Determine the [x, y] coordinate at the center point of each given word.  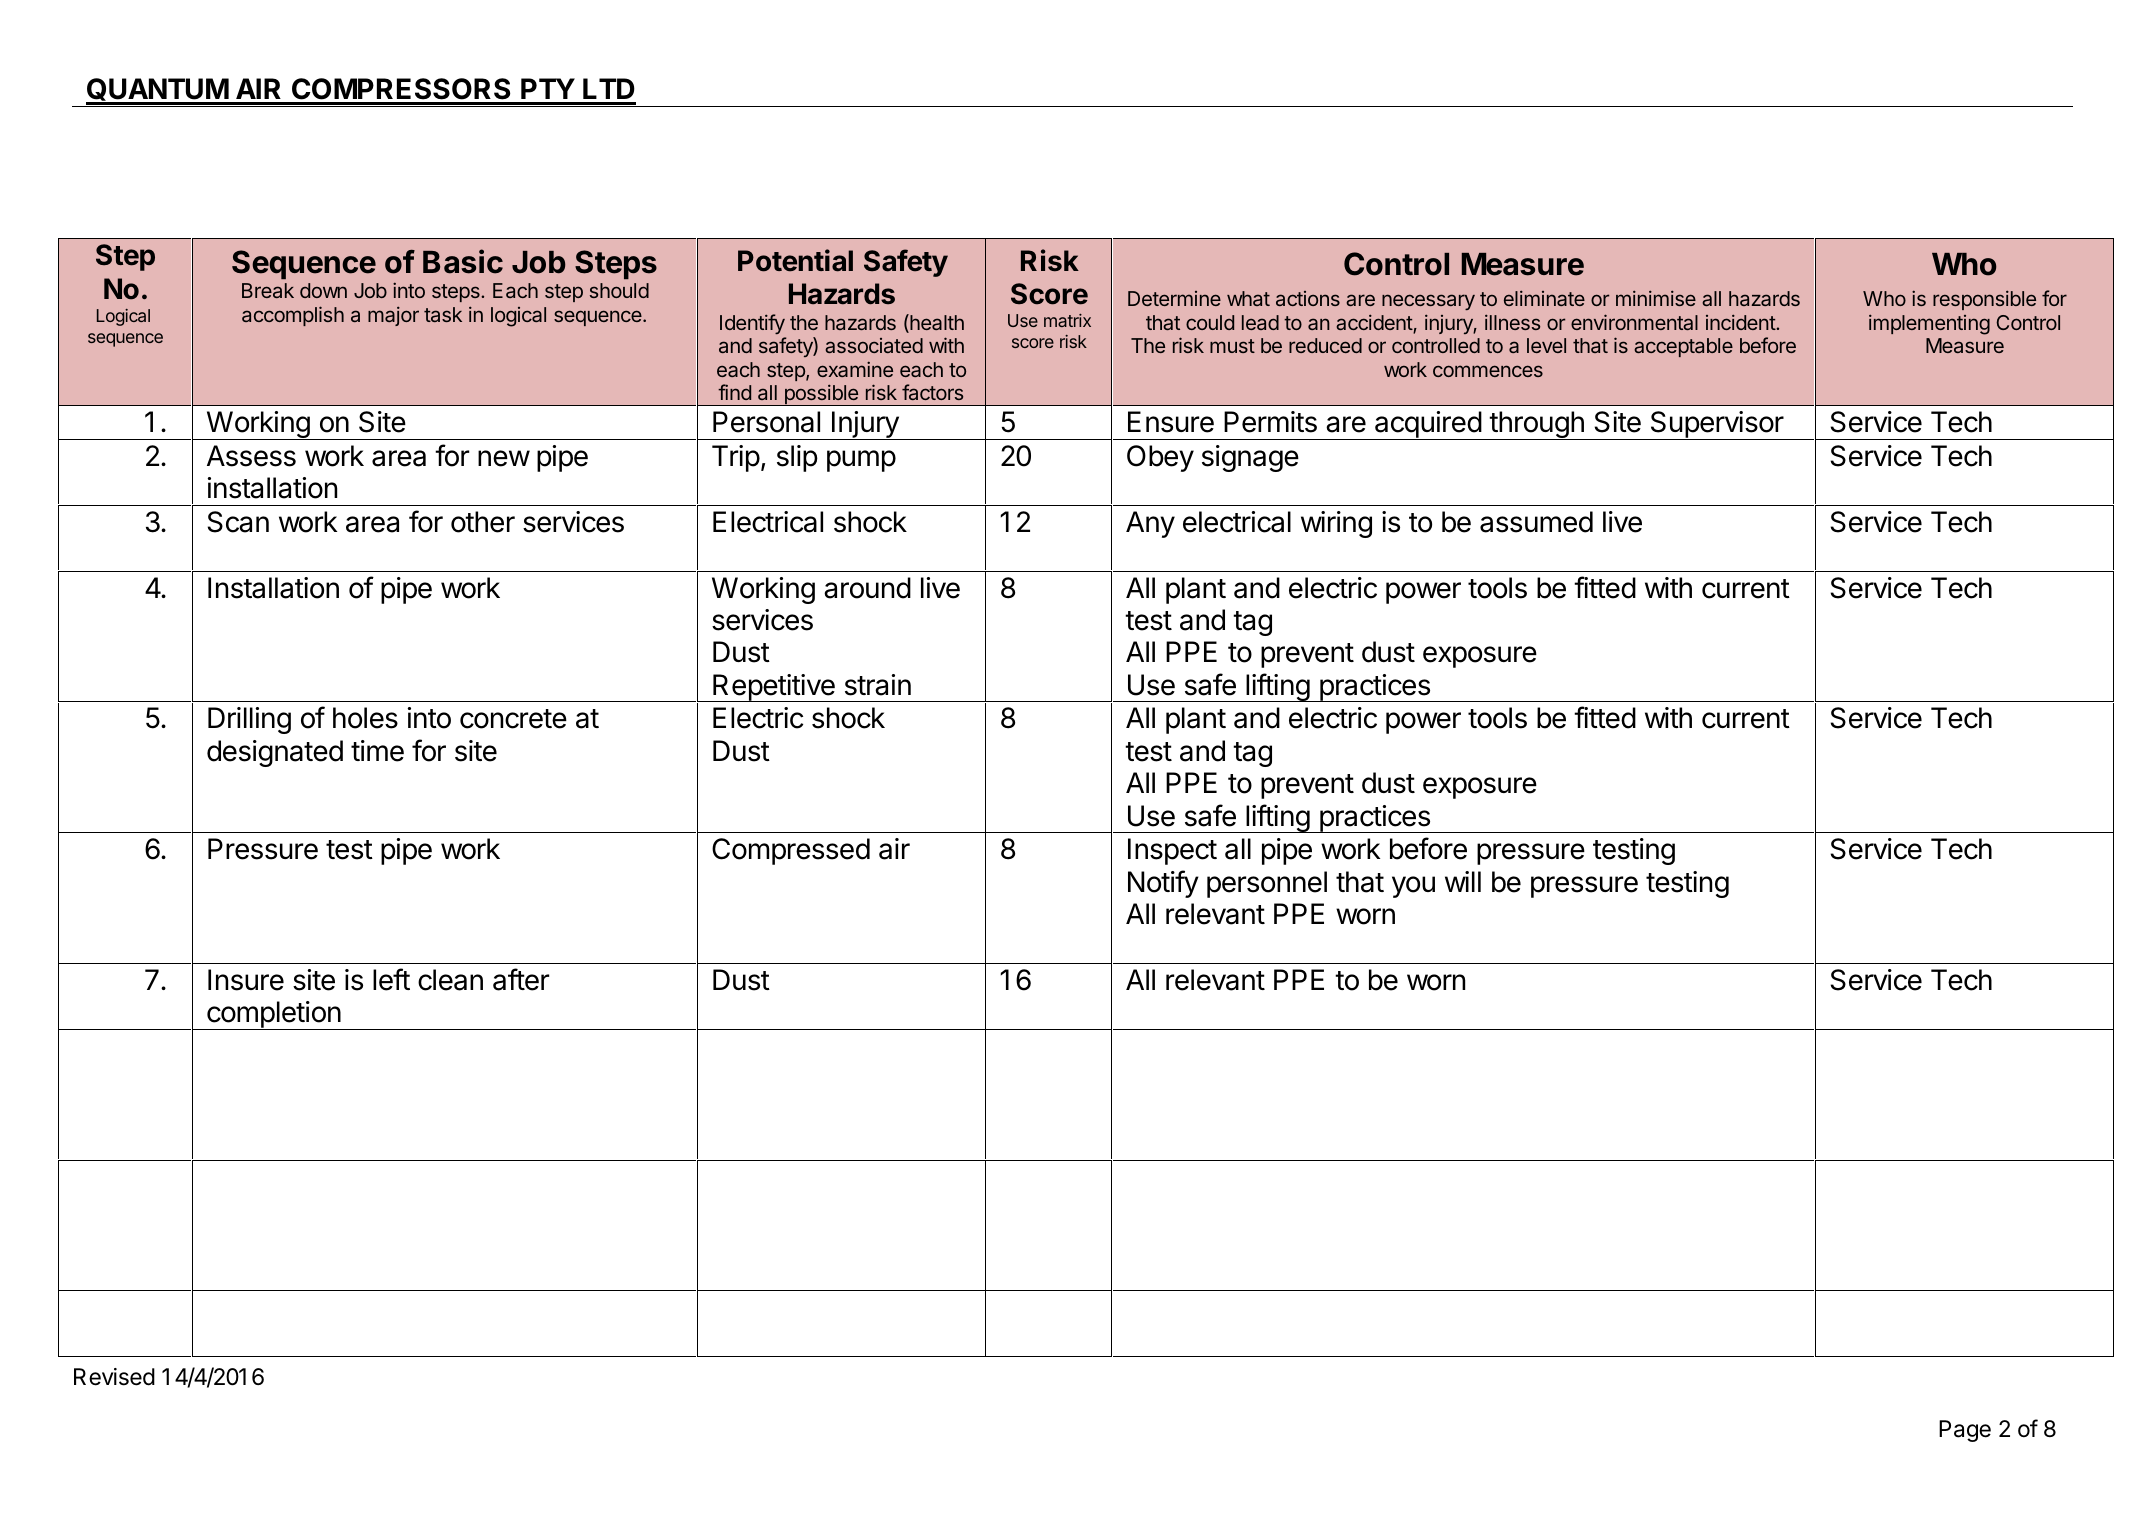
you [1413, 887]
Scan [238, 522]
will [1463, 881]
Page [1965, 1431]
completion [273, 1015]
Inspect [1172, 851]
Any [1150, 524]
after [521, 979]
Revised [114, 1377]
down [323, 290]
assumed [1536, 522]
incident [1741, 322]
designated [275, 753]
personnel [1267, 884]
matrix [1067, 320]
